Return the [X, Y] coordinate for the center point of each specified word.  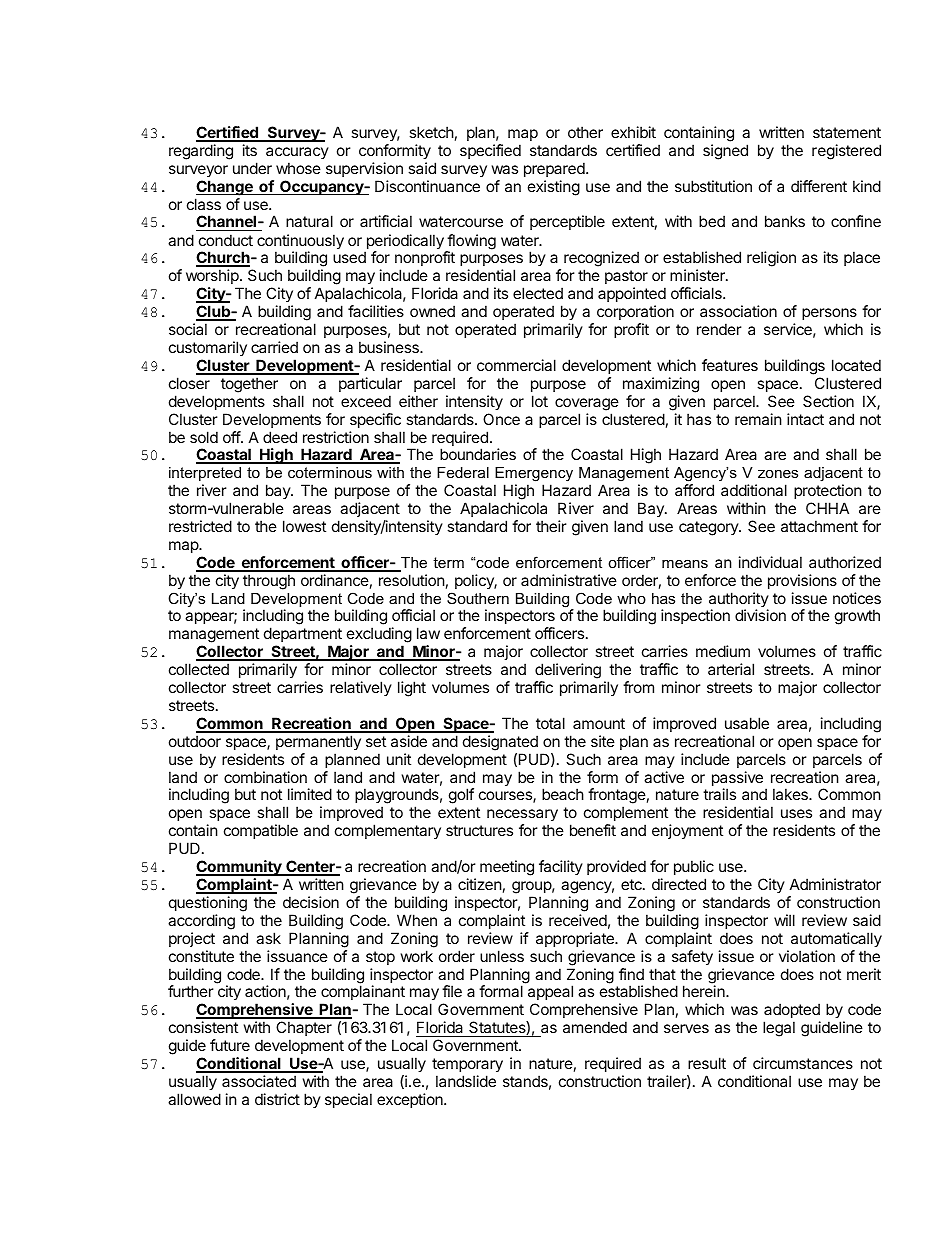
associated [259, 1081]
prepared [555, 169]
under [252, 168]
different [819, 186]
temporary [467, 1065]
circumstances [803, 1063]
